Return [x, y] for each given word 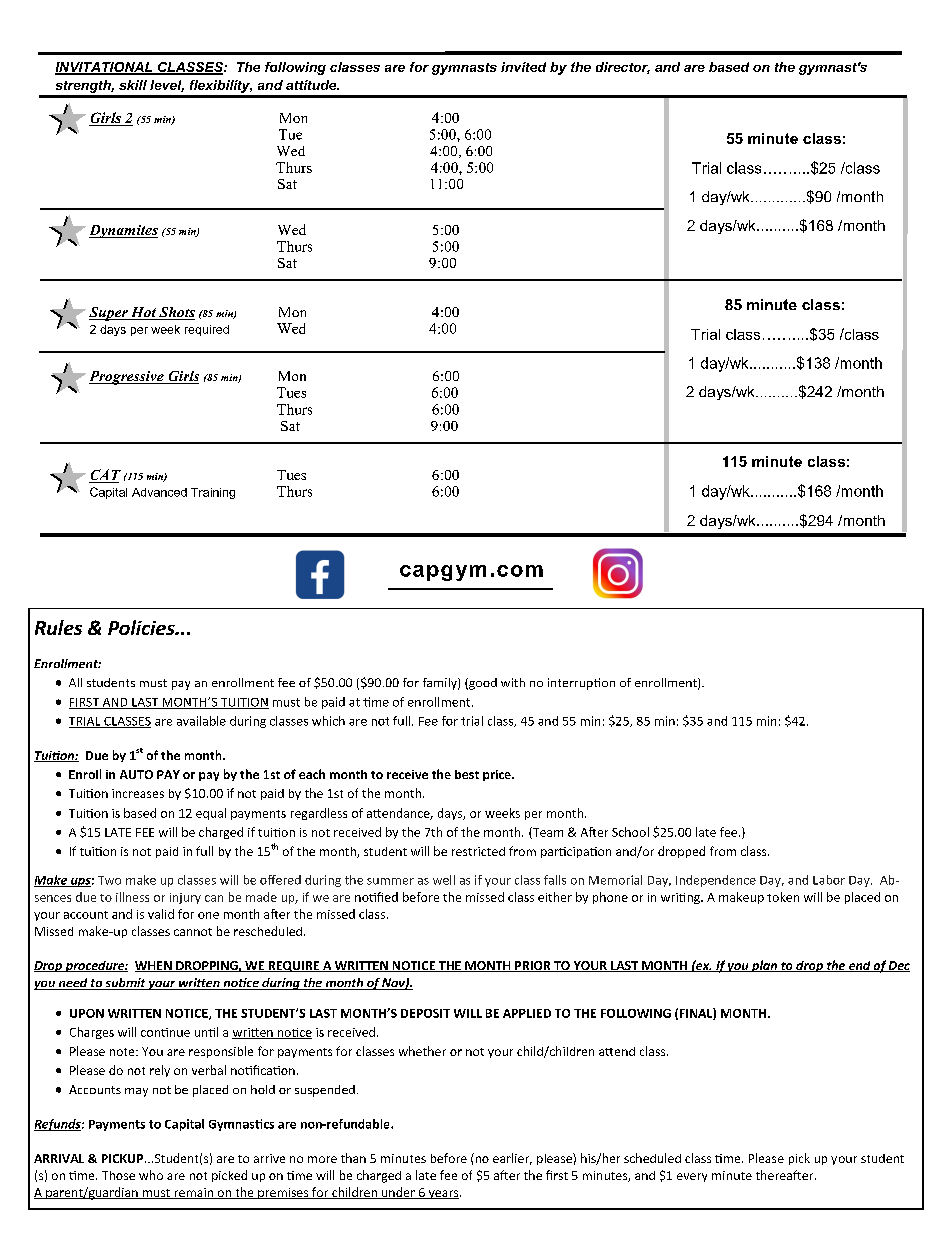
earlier [512, 1159]
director [623, 68]
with [513, 682]
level [167, 86]
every [692, 1177]
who [151, 1175]
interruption [581, 684]
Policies [142, 627]
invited [523, 67]
